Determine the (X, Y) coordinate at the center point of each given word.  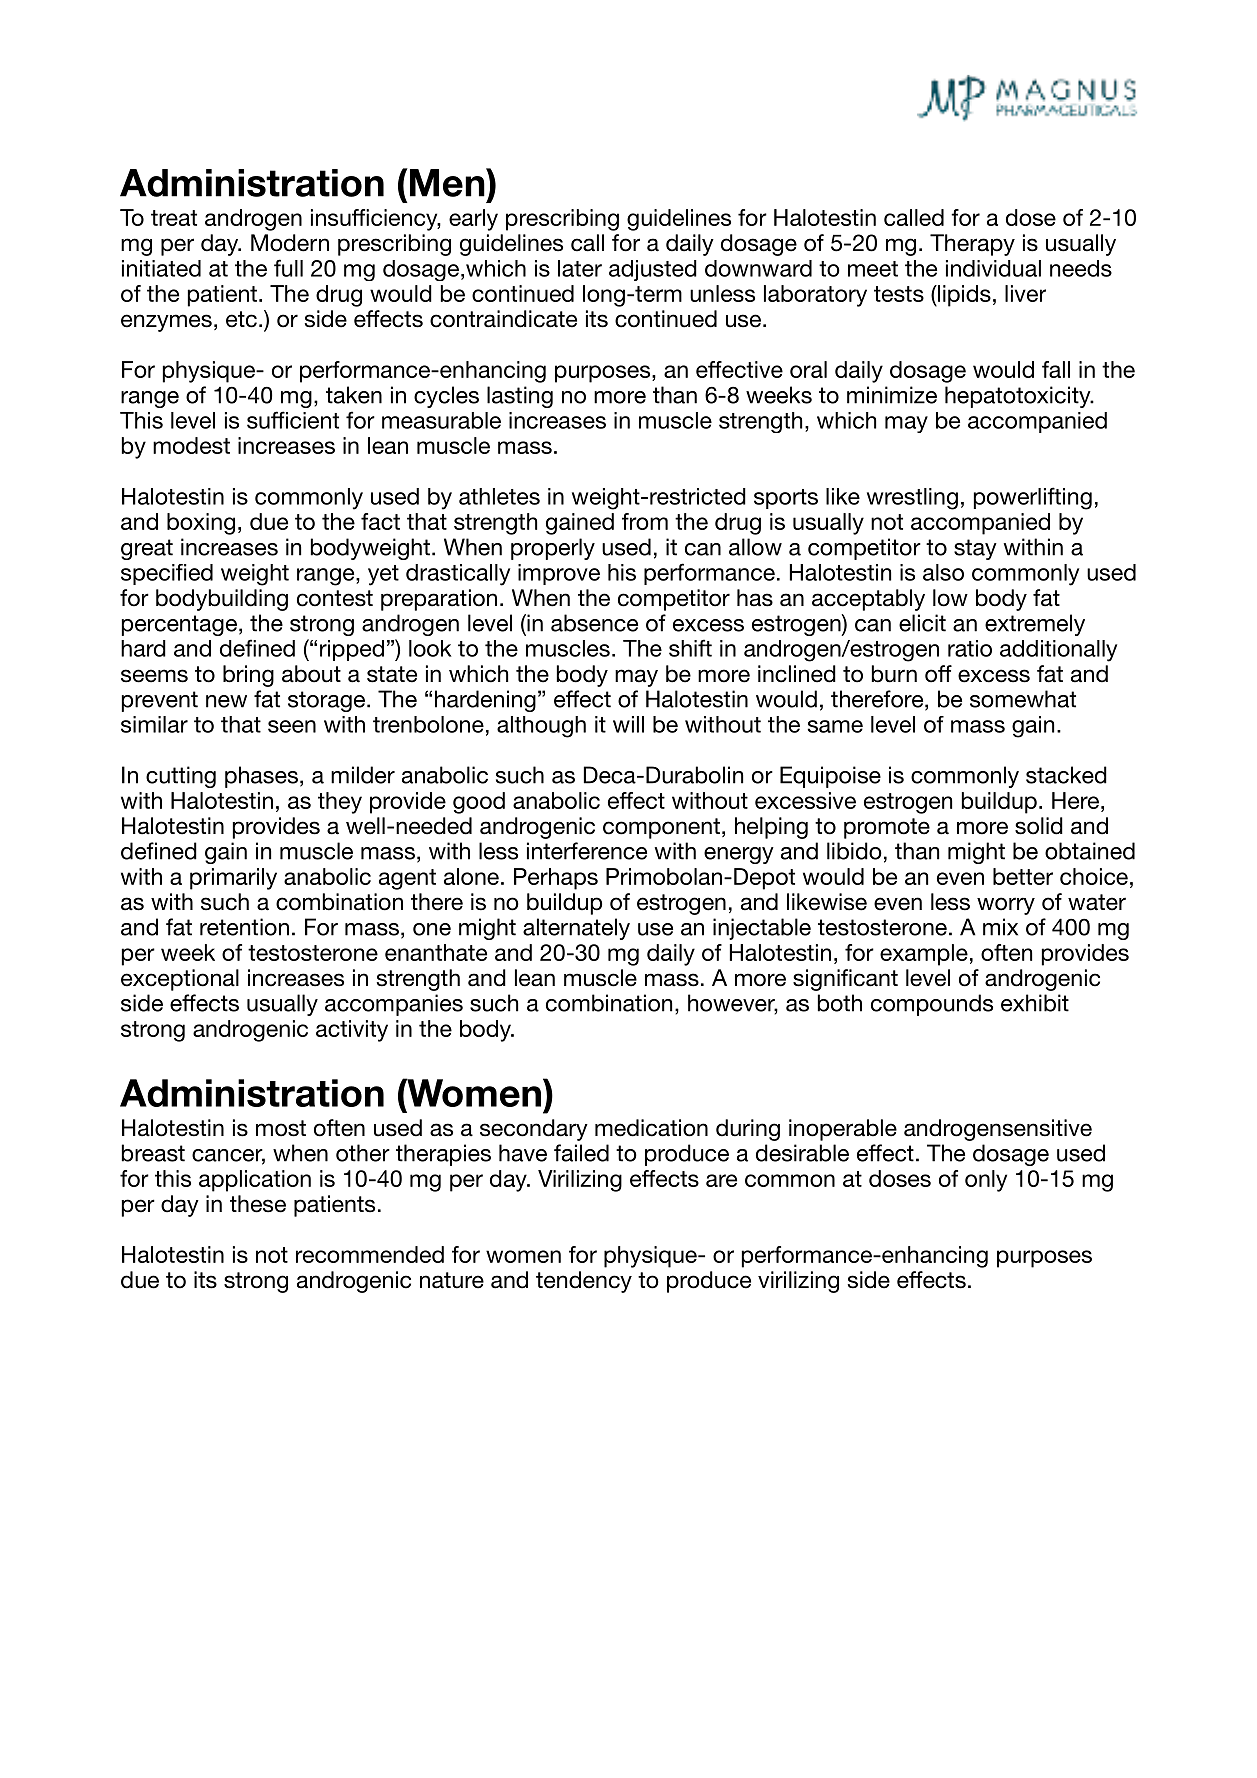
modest (191, 445)
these (258, 1204)
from (645, 521)
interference (587, 851)
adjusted (653, 270)
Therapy (972, 245)
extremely (1035, 625)
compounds (932, 1005)
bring (248, 676)
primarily (233, 879)
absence (594, 623)
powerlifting (1033, 498)
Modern (290, 243)
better (1023, 876)
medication (651, 1128)
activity (352, 1031)
